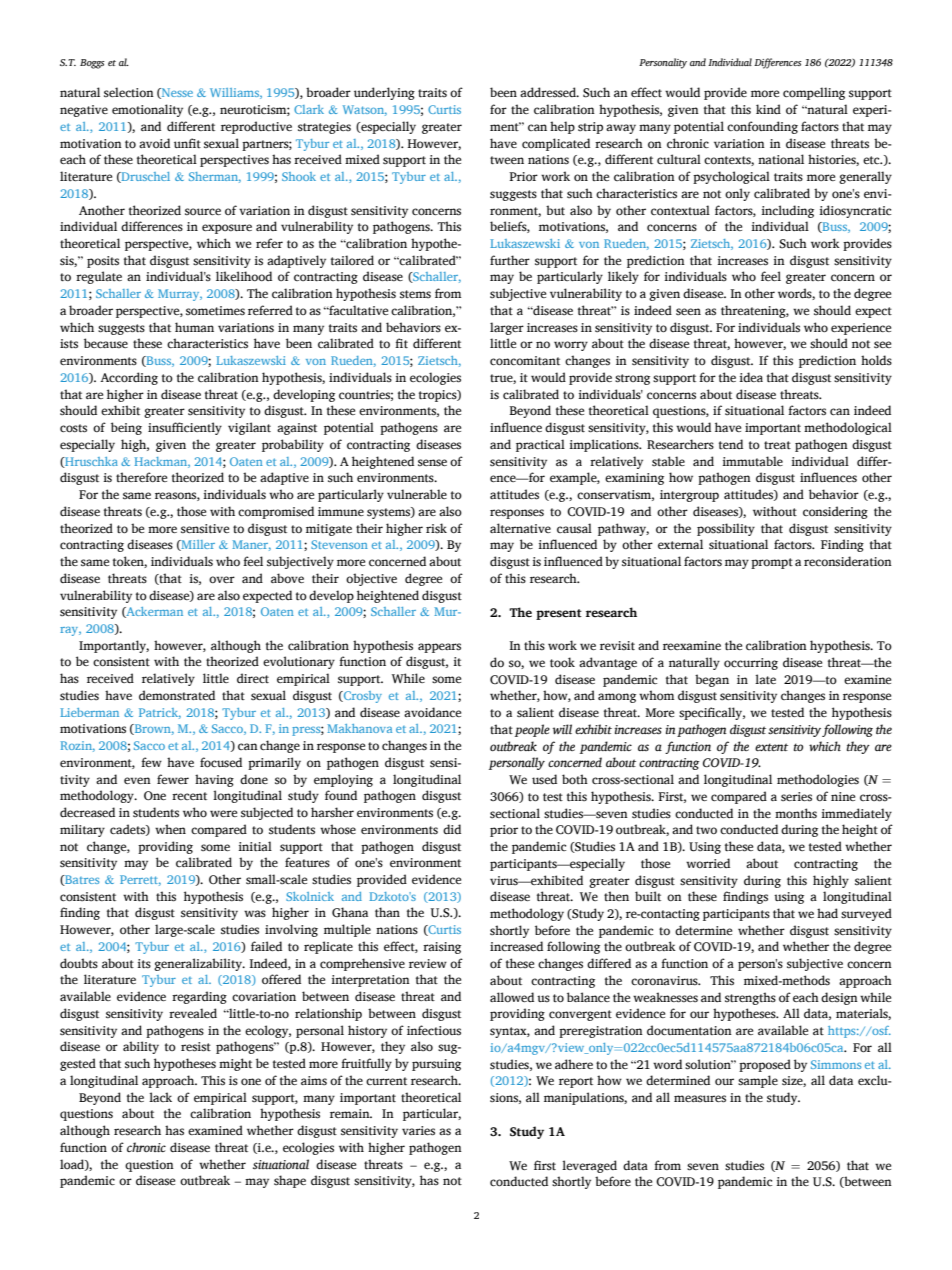 This screenshot has width=952, height=1270. I want to click on recent, so click(189, 796).
